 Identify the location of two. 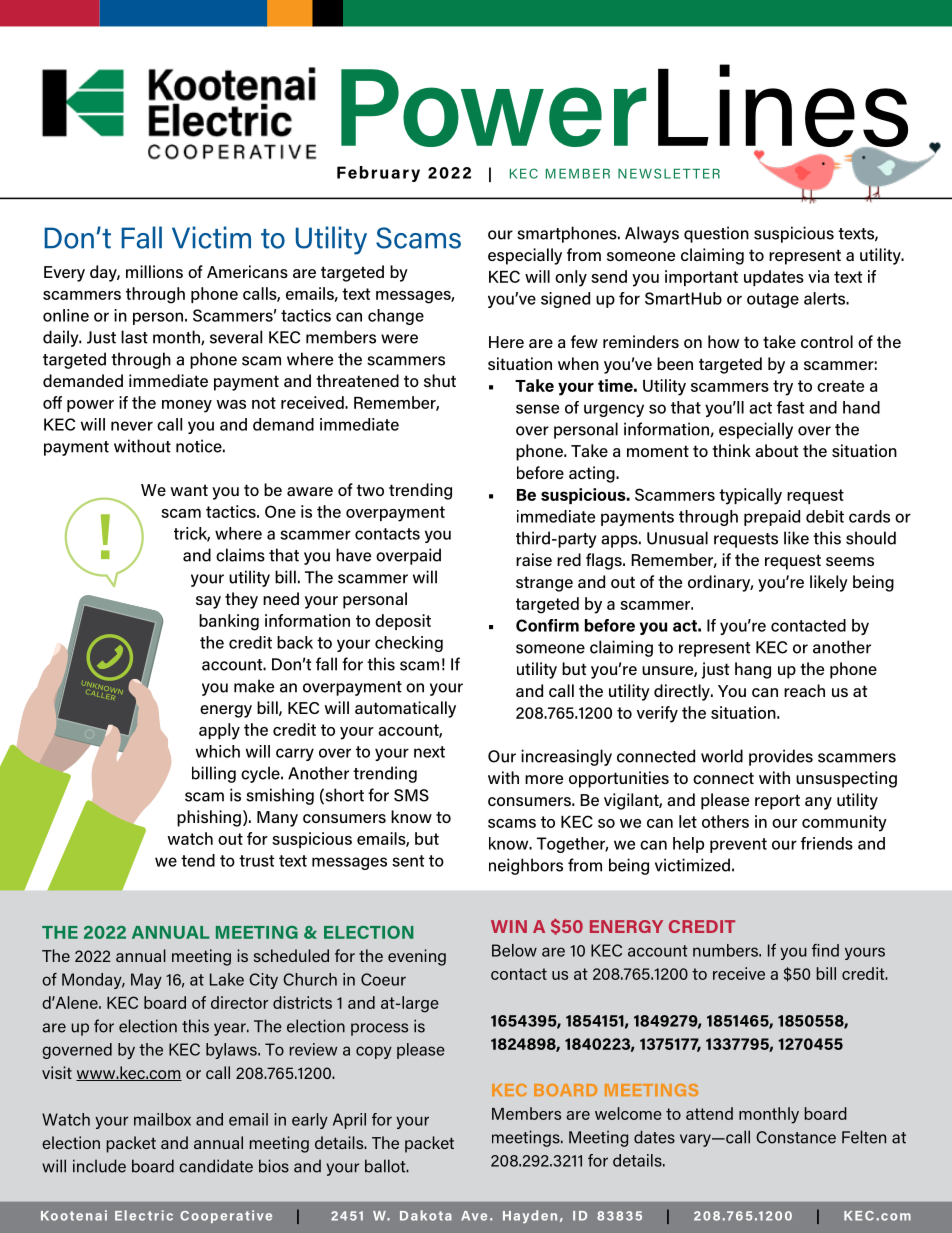
(370, 490).
